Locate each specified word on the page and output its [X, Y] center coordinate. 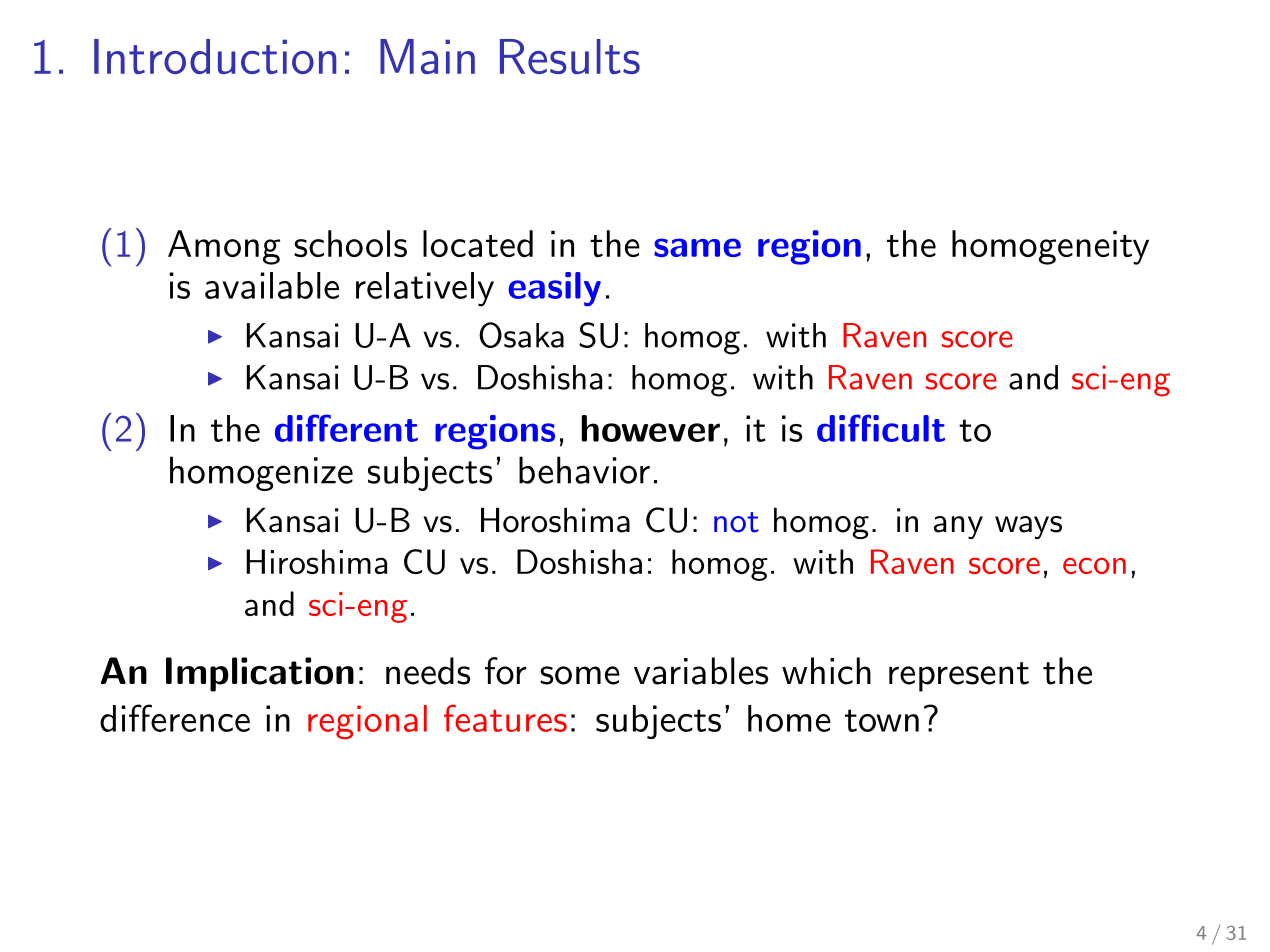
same [697, 247]
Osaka [521, 335]
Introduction [215, 56]
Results [570, 56]
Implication [260, 674]
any [958, 527]
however [650, 428]
